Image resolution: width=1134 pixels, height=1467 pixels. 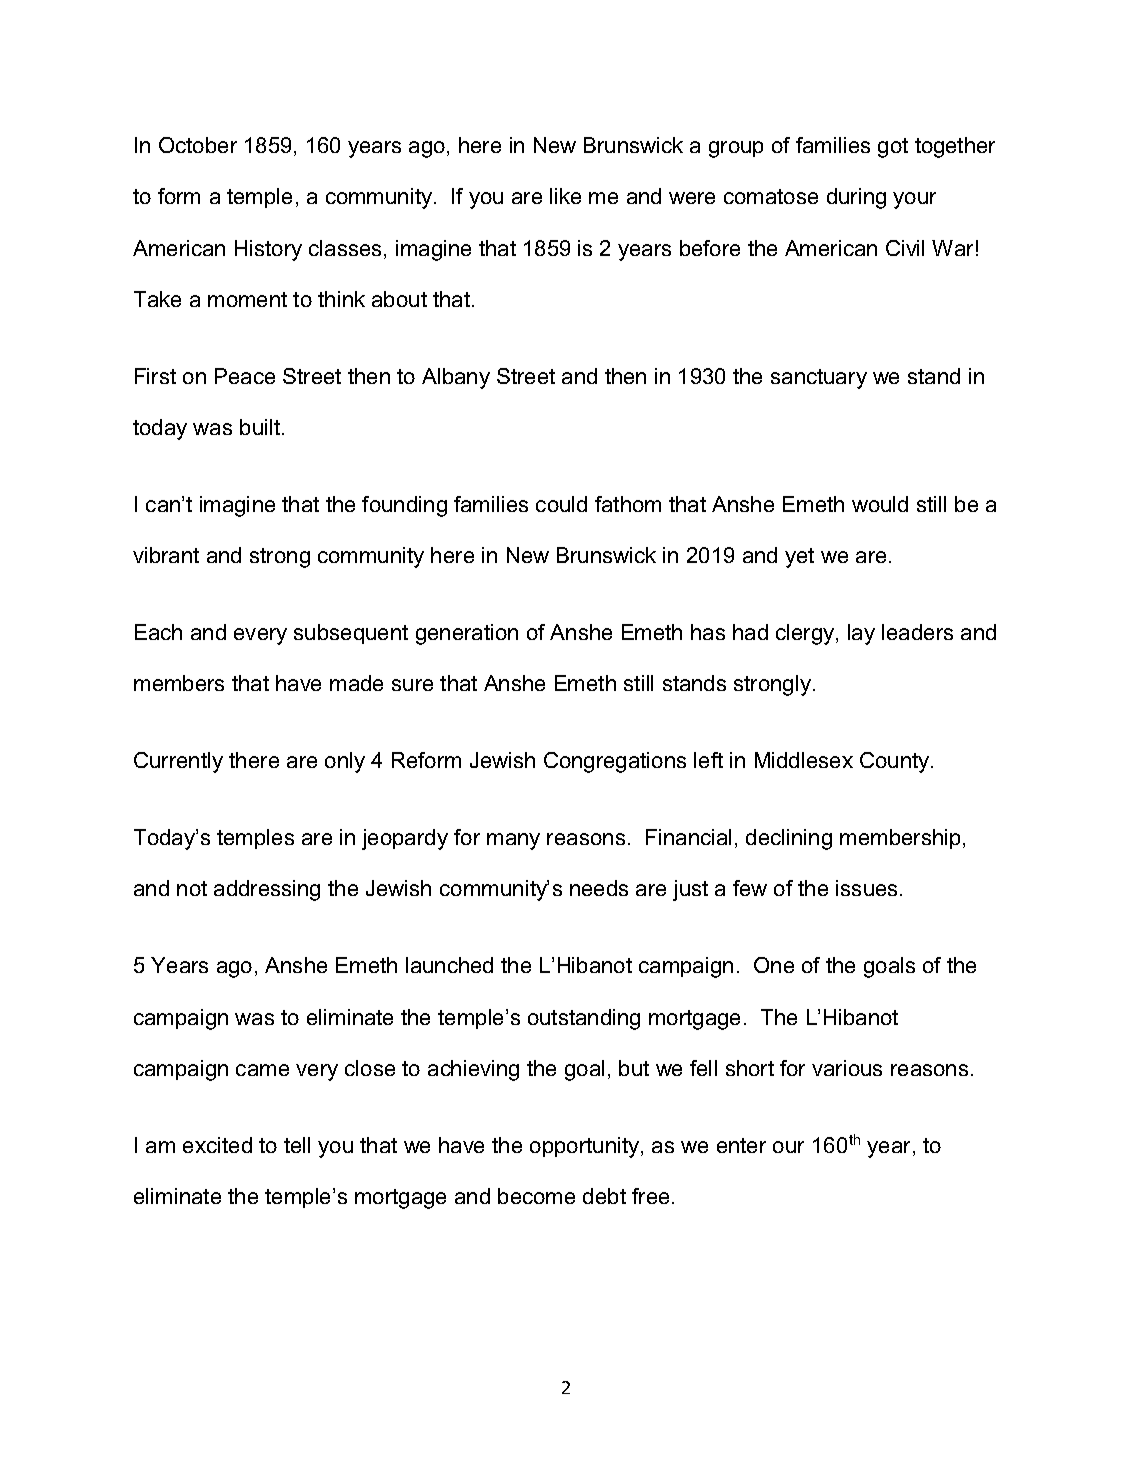 What do you see at coordinates (217, 1145) in the screenshot?
I see `excited` at bounding box center [217, 1145].
